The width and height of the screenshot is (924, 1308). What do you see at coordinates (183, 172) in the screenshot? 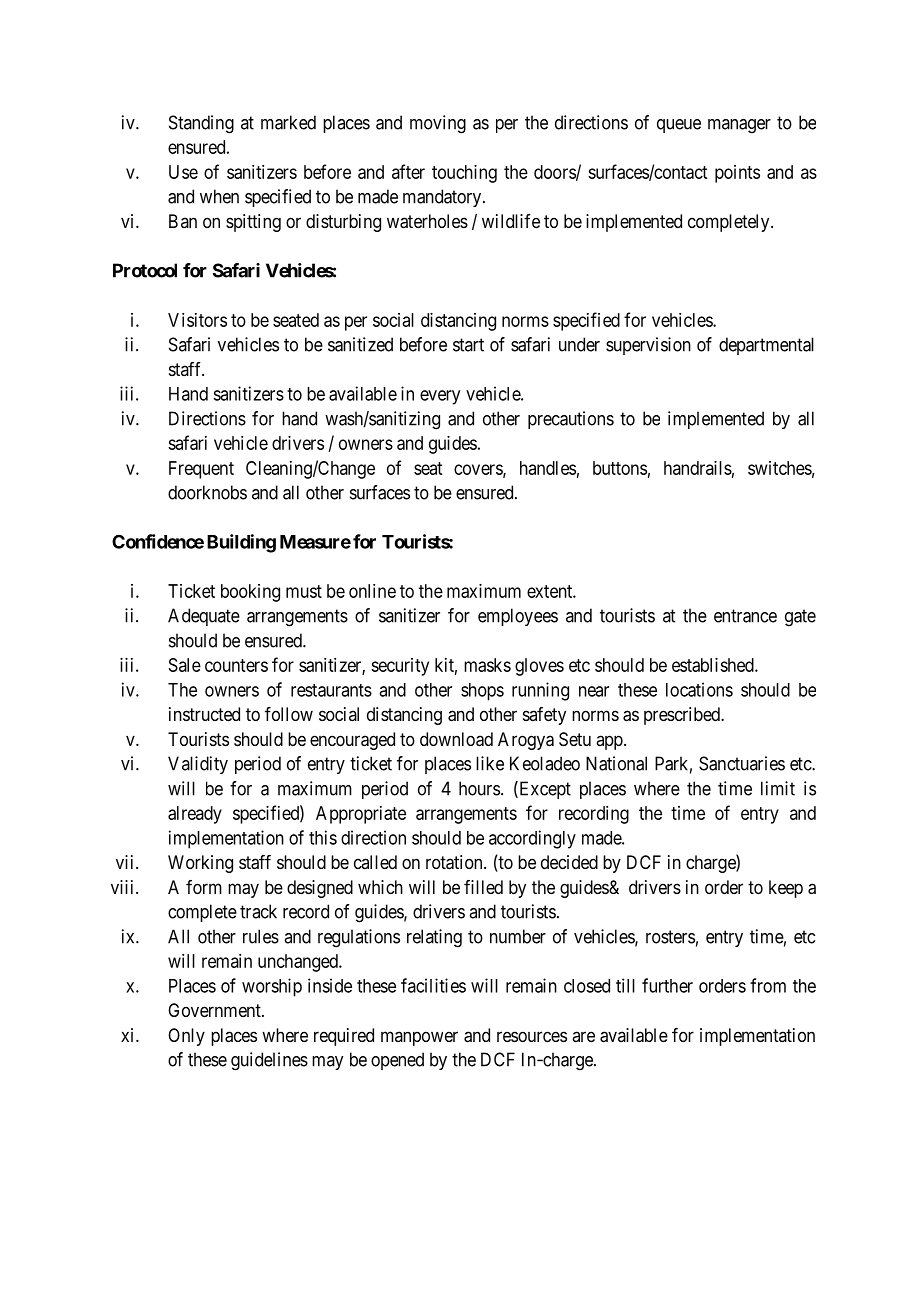
I see `Use` at bounding box center [183, 172].
